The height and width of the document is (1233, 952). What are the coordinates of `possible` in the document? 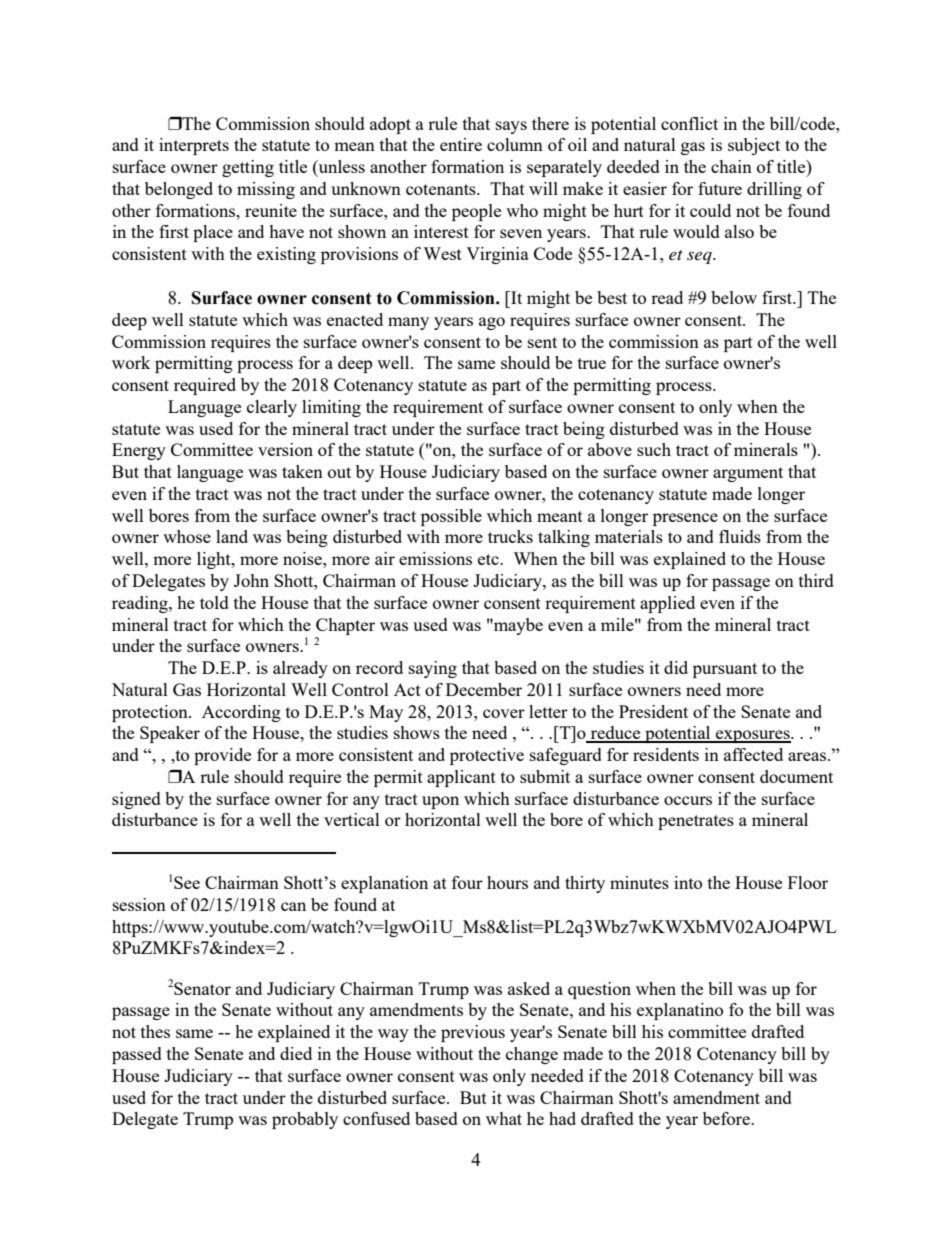 It's located at (451, 517).
